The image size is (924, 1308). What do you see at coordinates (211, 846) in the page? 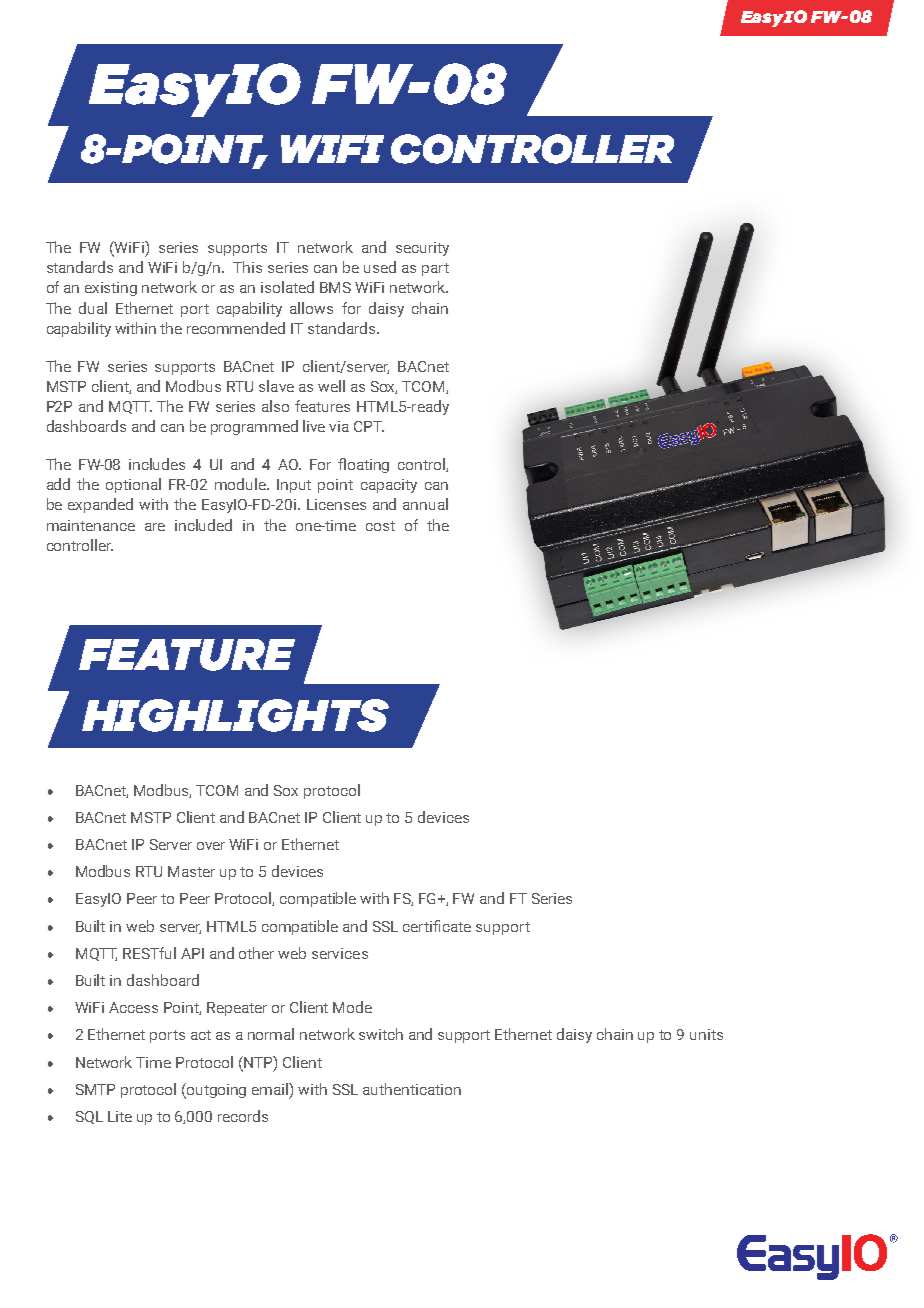
I see `over` at bounding box center [211, 846].
